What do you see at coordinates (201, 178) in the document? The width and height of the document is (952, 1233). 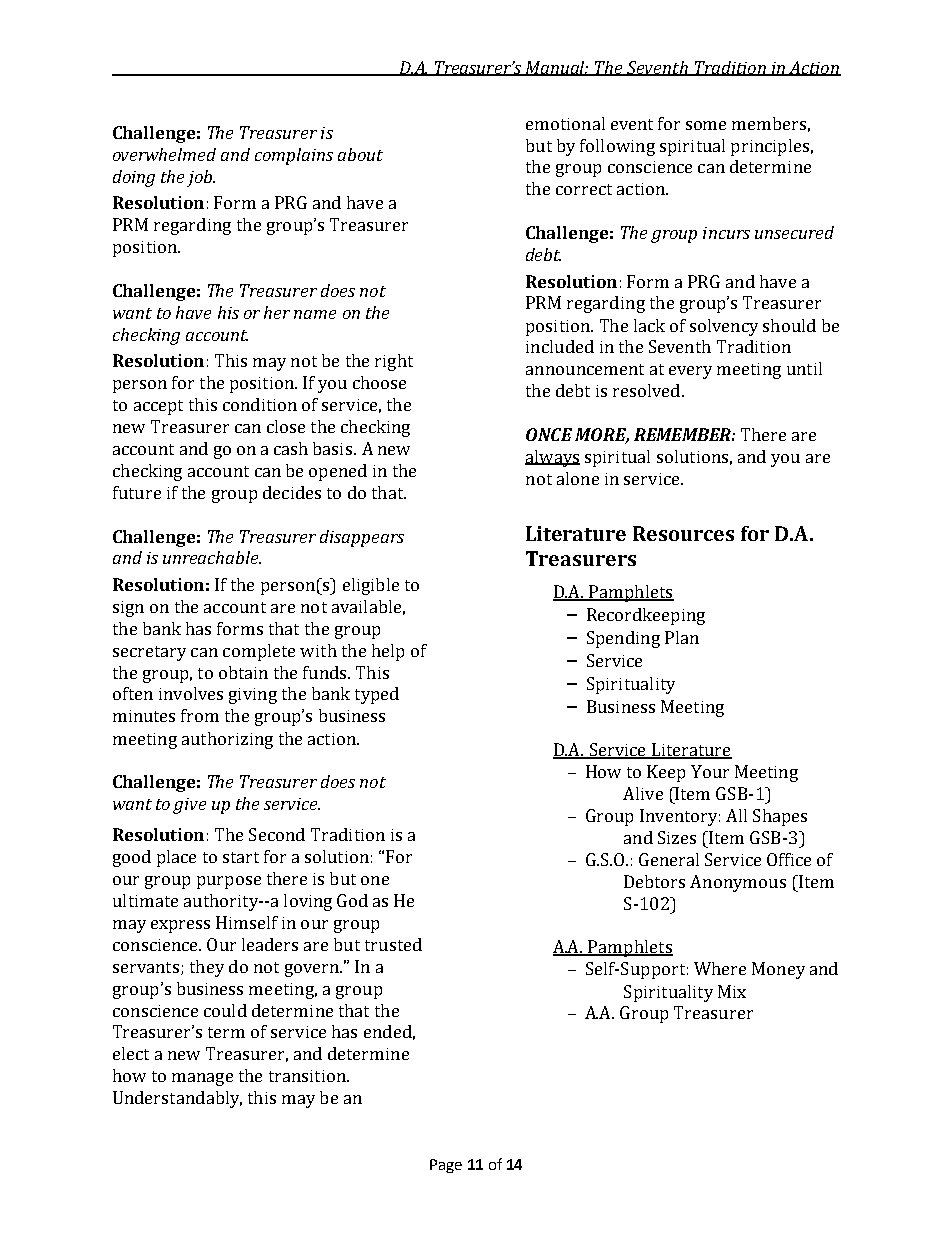 I see `job` at bounding box center [201, 178].
